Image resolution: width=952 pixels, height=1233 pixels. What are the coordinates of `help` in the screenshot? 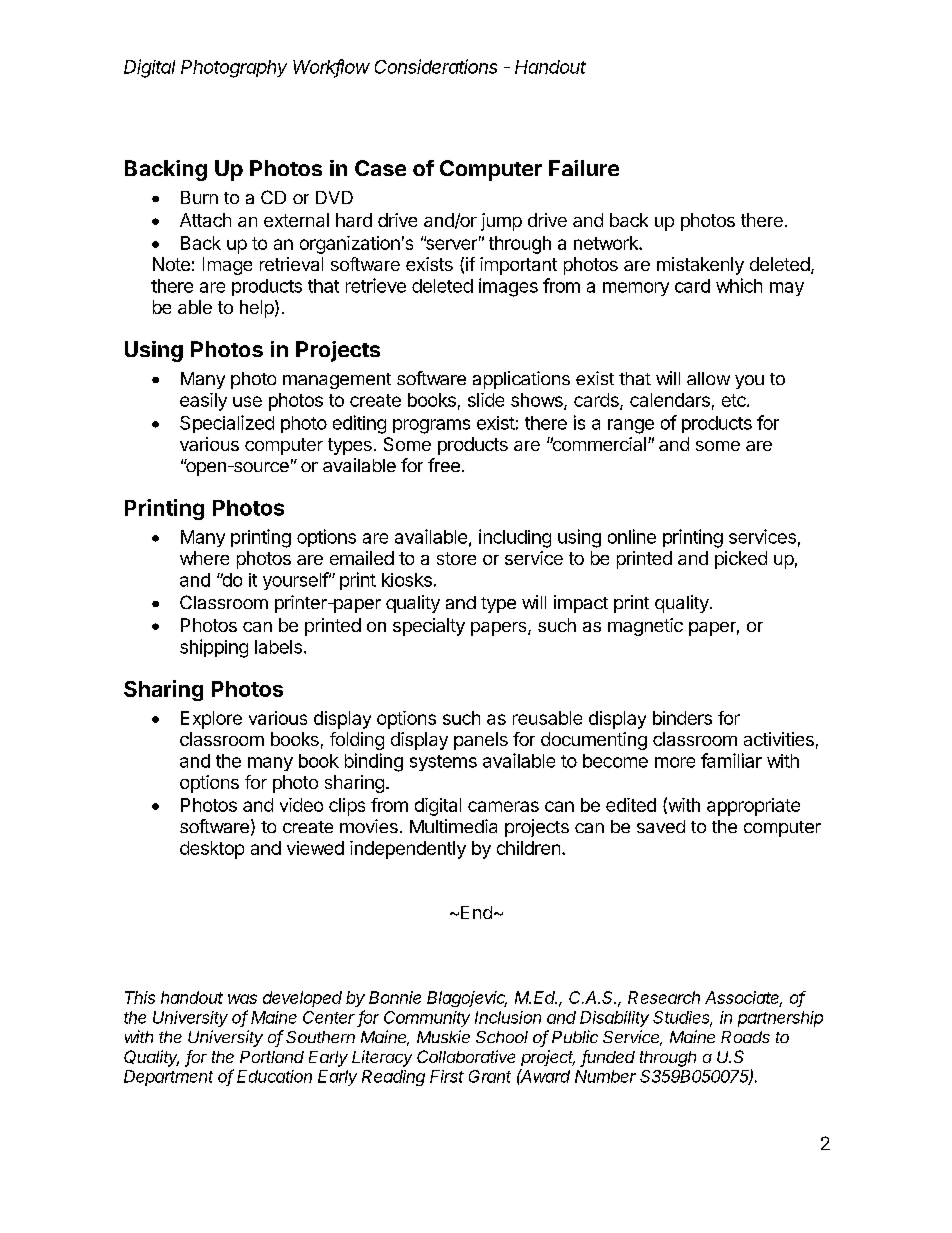 It's located at (257, 309).
